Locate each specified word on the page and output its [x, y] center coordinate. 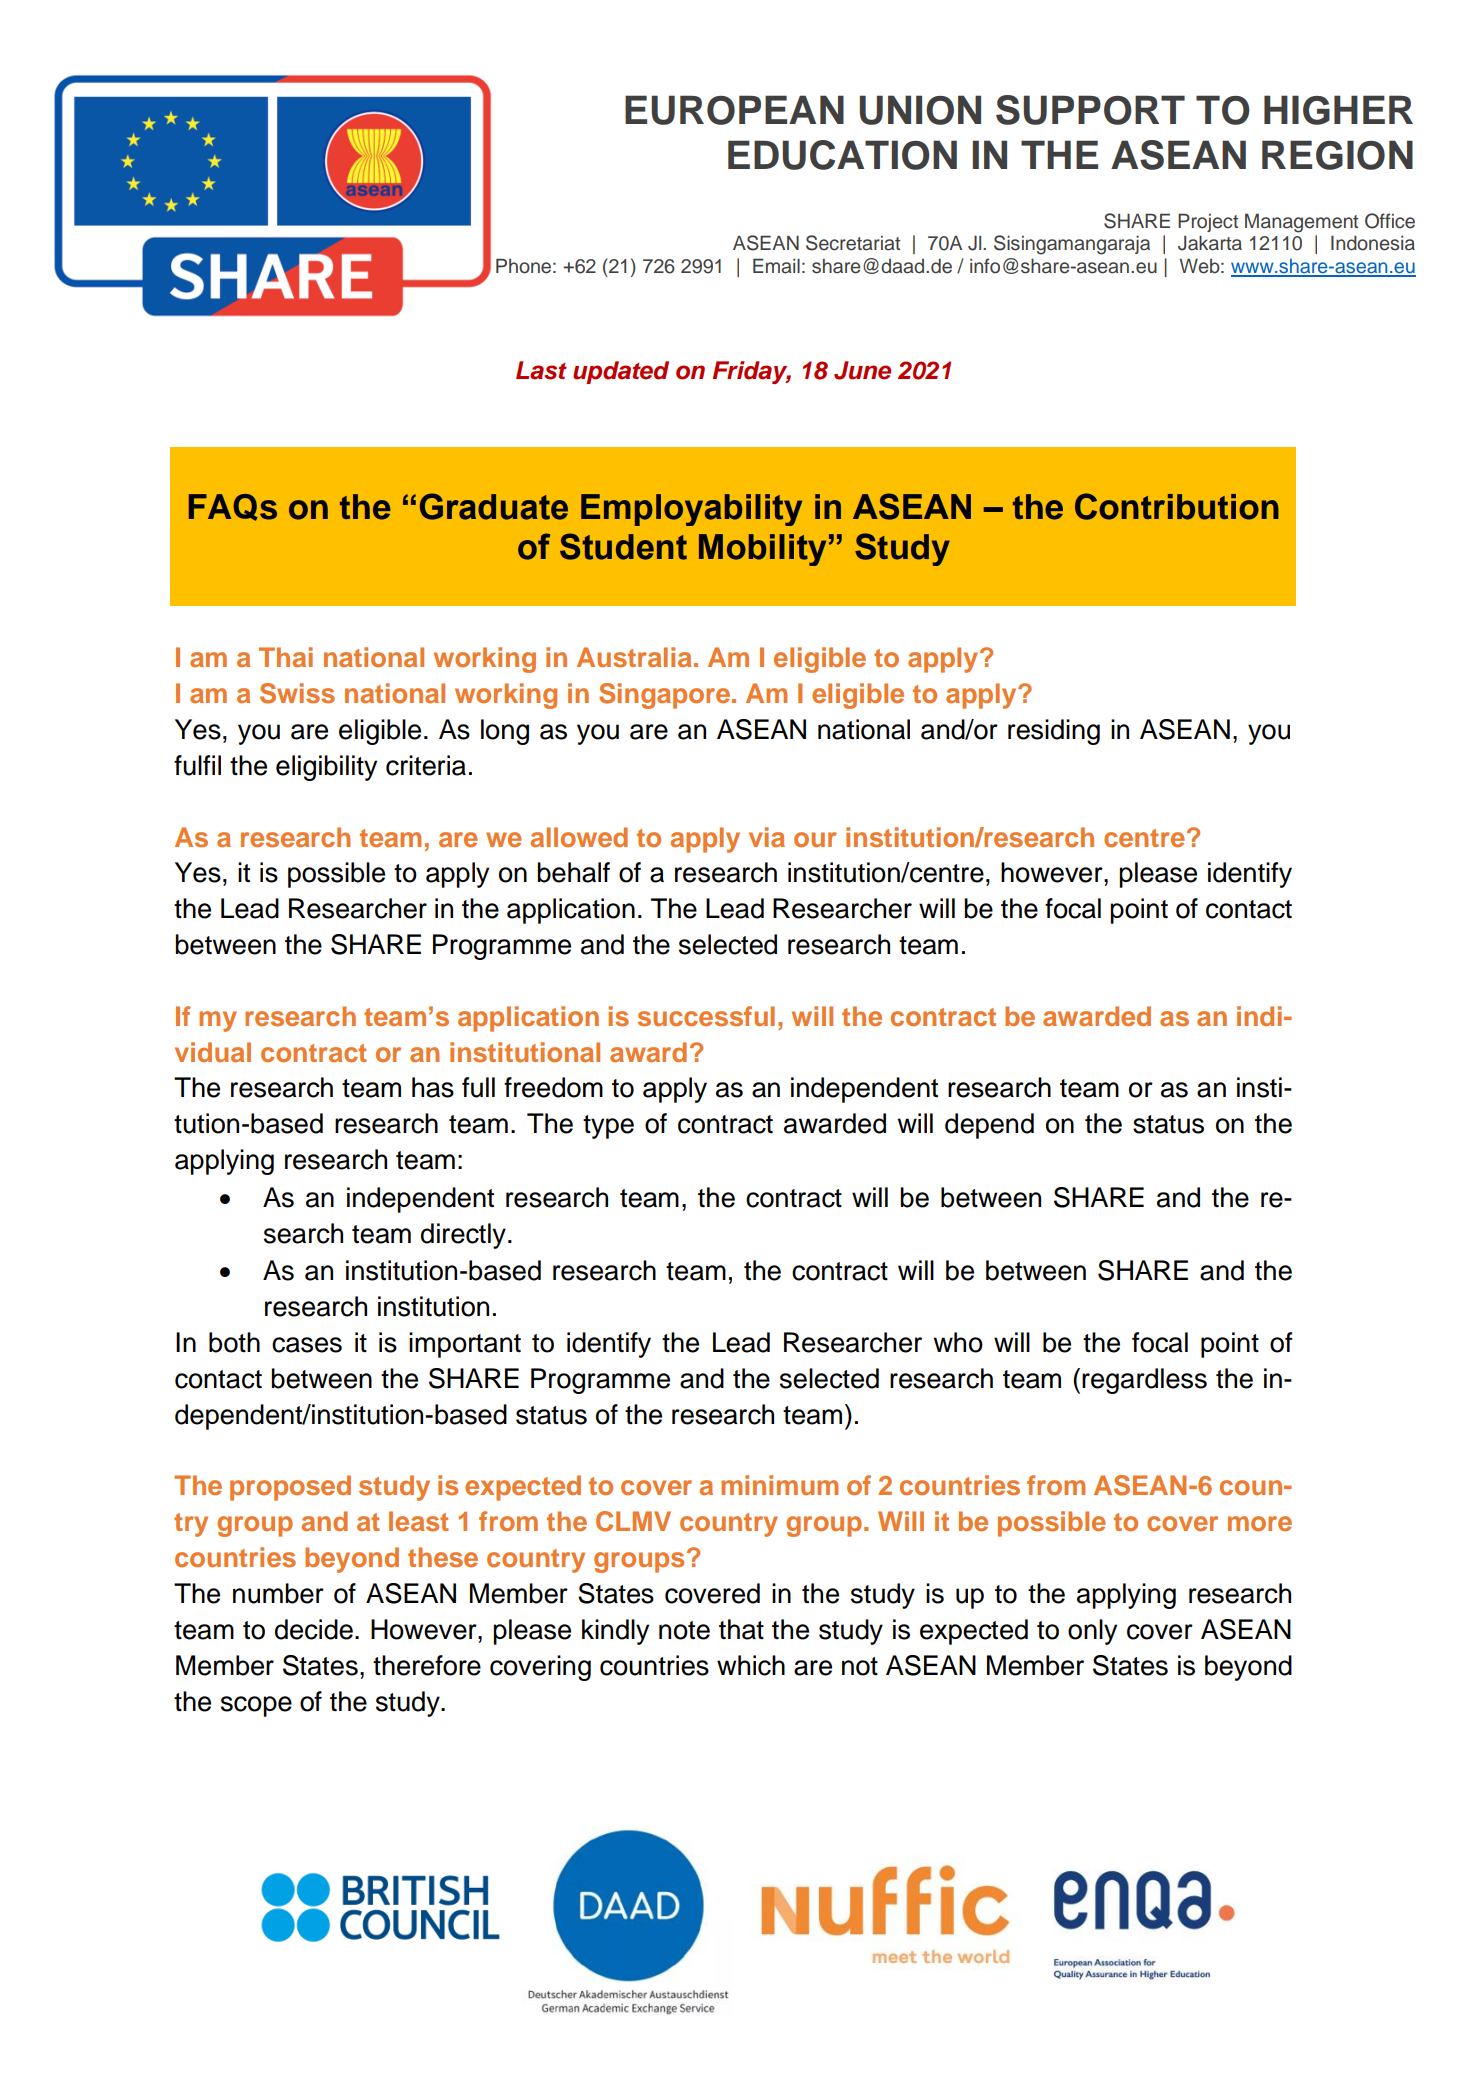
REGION [1337, 155]
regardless [1144, 1381]
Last [541, 370]
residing [1054, 732]
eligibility [326, 768]
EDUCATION [842, 155]
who [958, 1342]
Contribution [1177, 506]
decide [314, 1629]
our [815, 839]
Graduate [494, 506]
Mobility [762, 550]
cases [307, 1345]
